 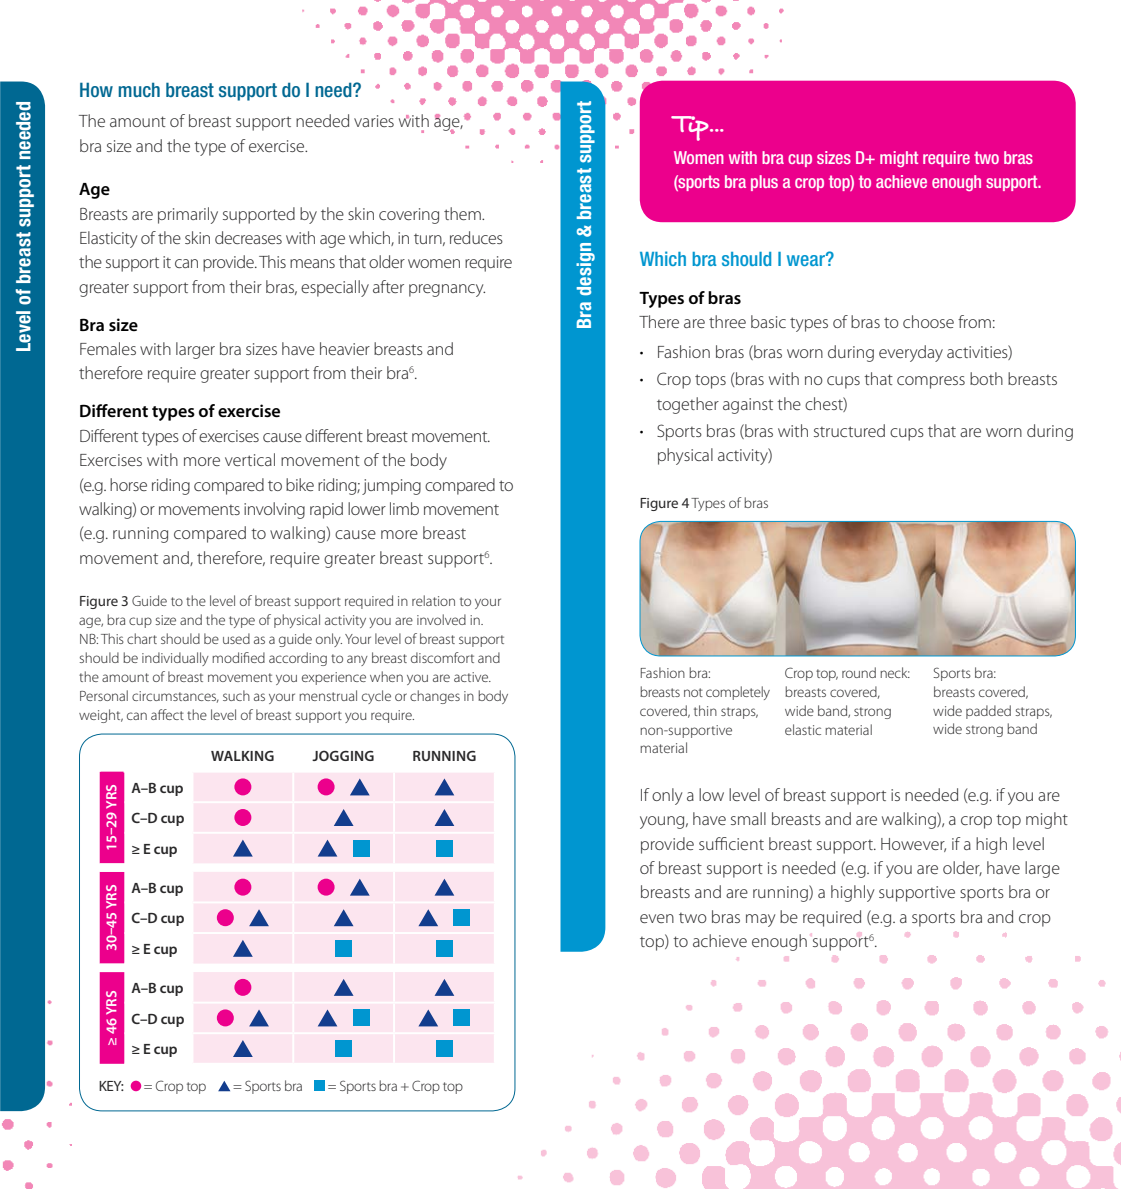 I want to click on used, so click(x=236, y=638).
